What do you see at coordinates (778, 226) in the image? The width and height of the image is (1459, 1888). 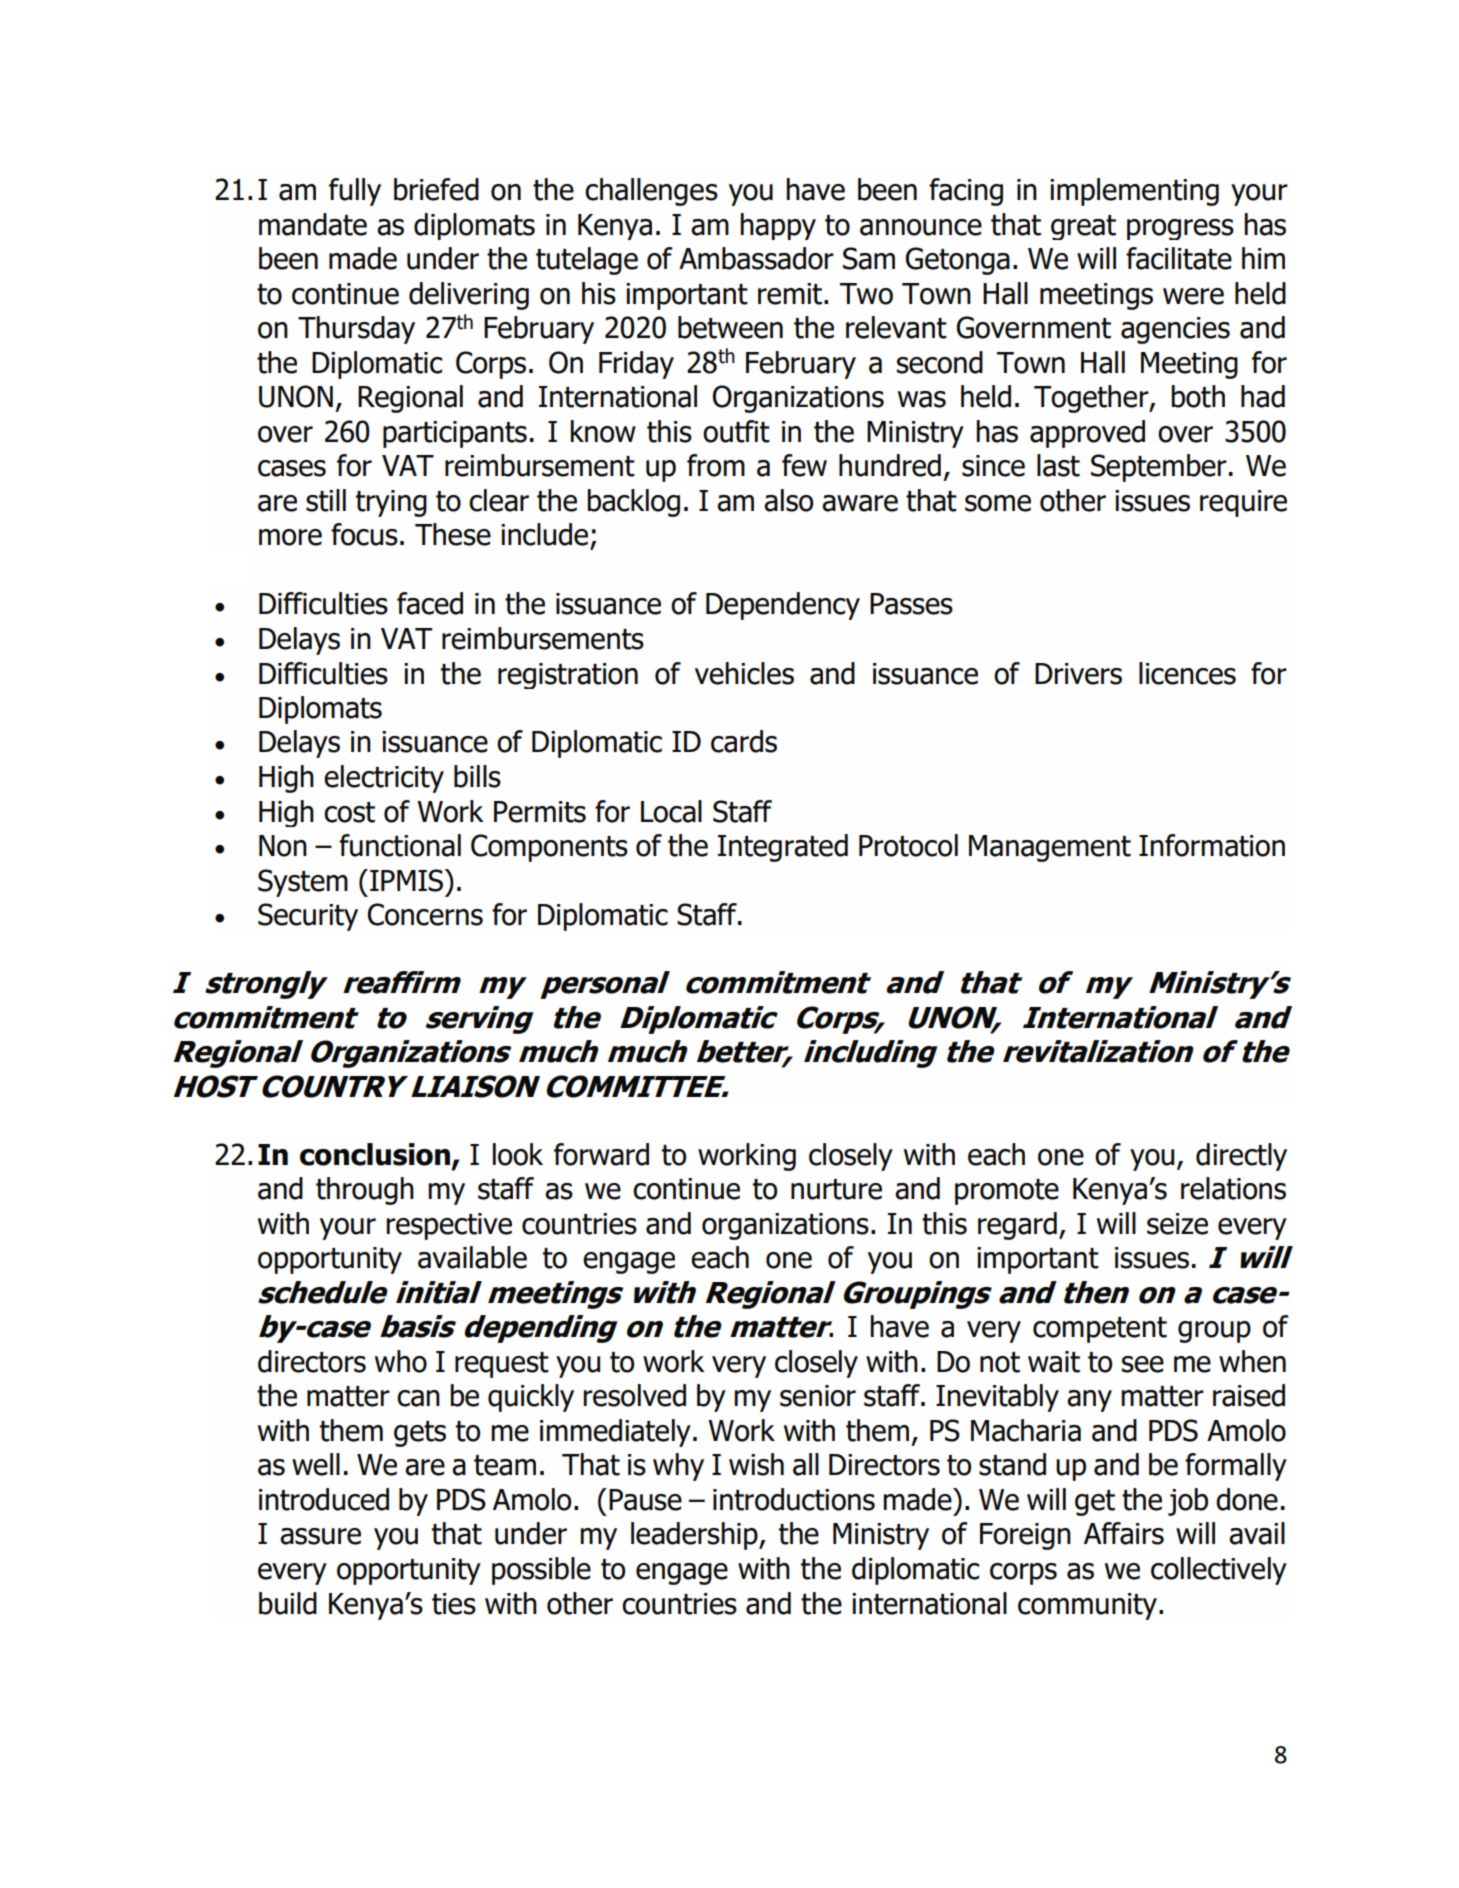 I see `happy` at bounding box center [778, 226].
